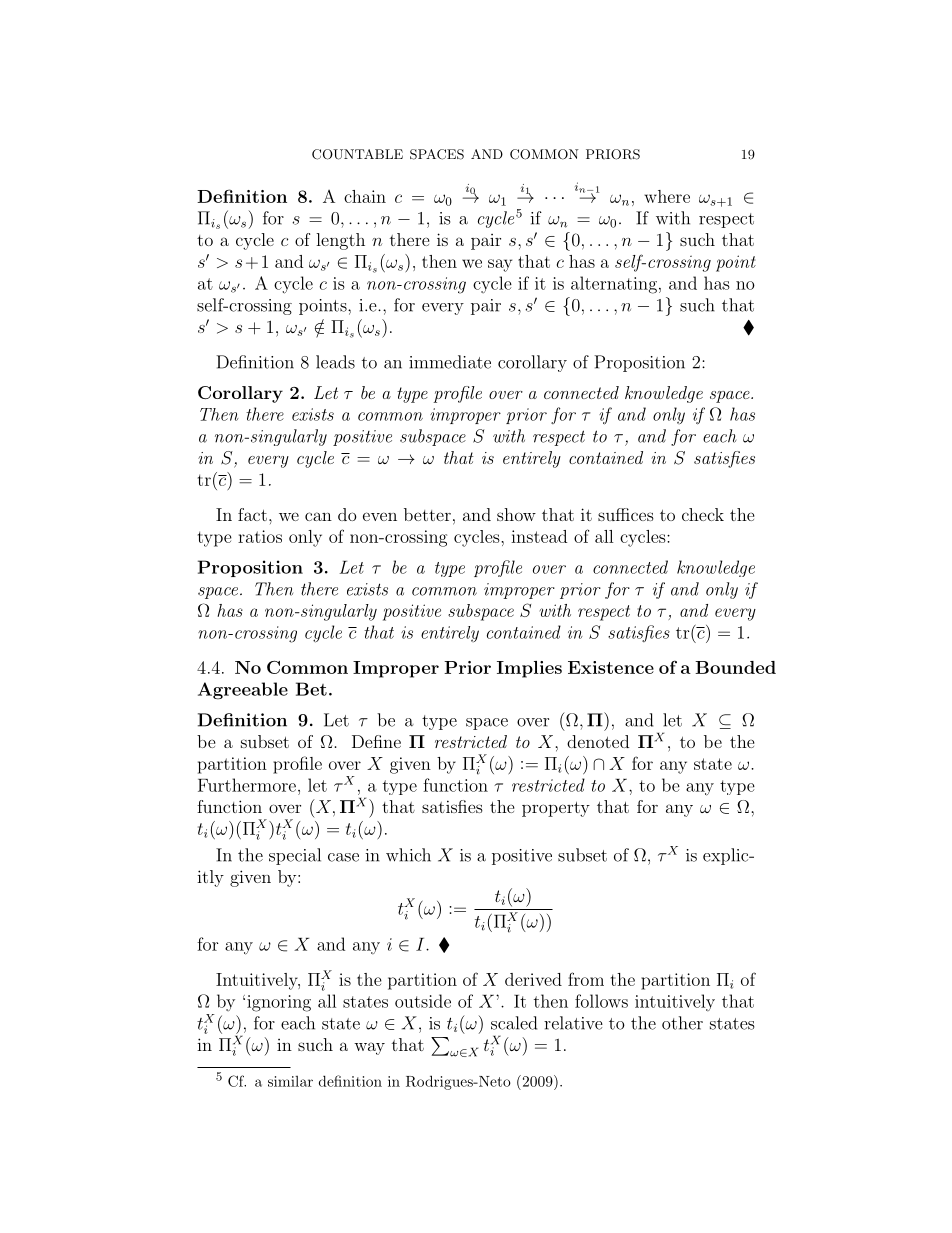 The width and height of the document is (952, 1233). Describe the element at coordinates (667, 196) in the document. I see `where` at that location.
